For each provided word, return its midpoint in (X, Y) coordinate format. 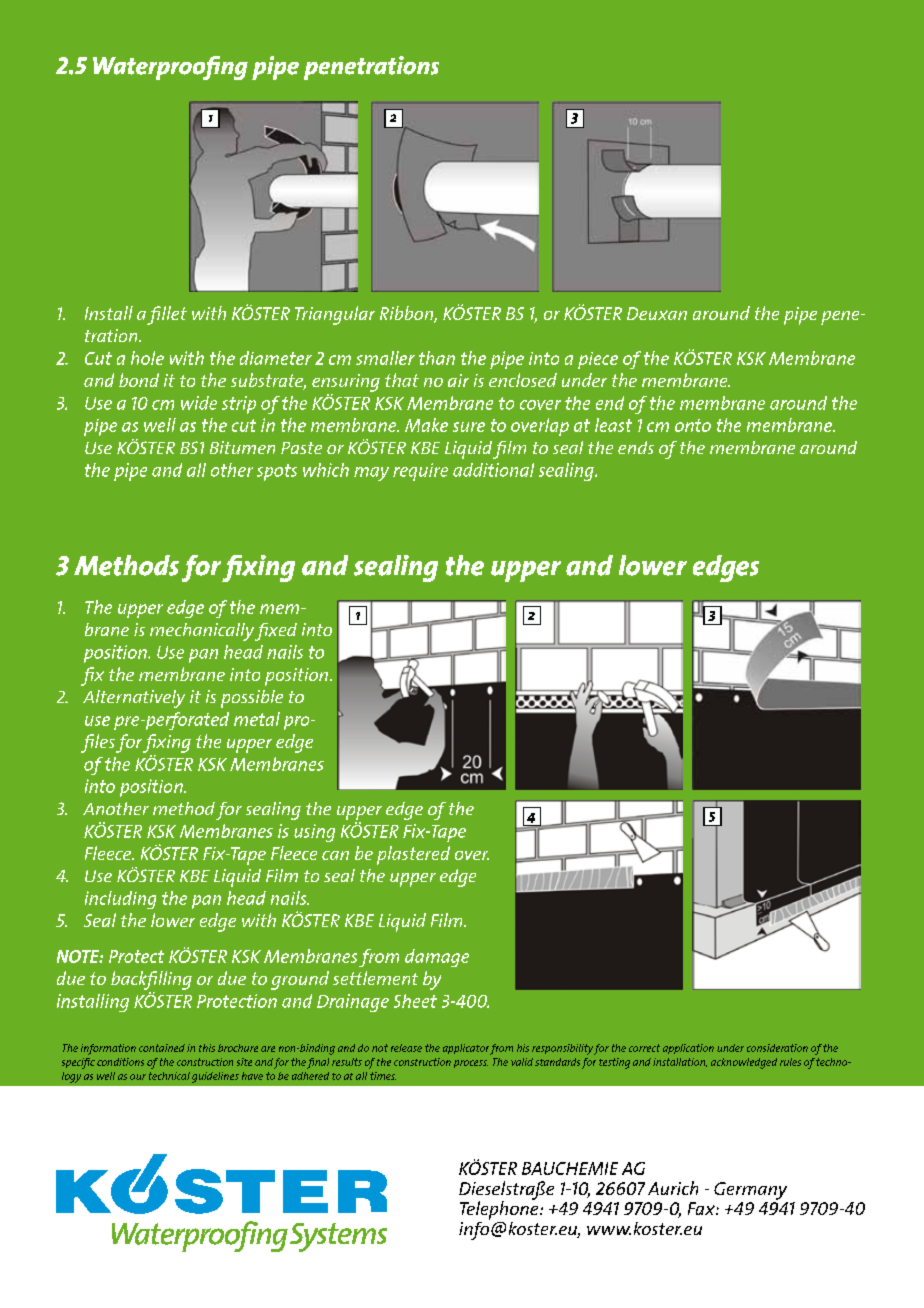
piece (598, 360)
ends (636, 447)
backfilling (151, 980)
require (420, 472)
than (437, 358)
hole (147, 358)
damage (437, 958)
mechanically (202, 632)
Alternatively (134, 699)
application (688, 1049)
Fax (702, 1208)
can (335, 855)
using (314, 833)
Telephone (500, 1209)
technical (169, 1076)
